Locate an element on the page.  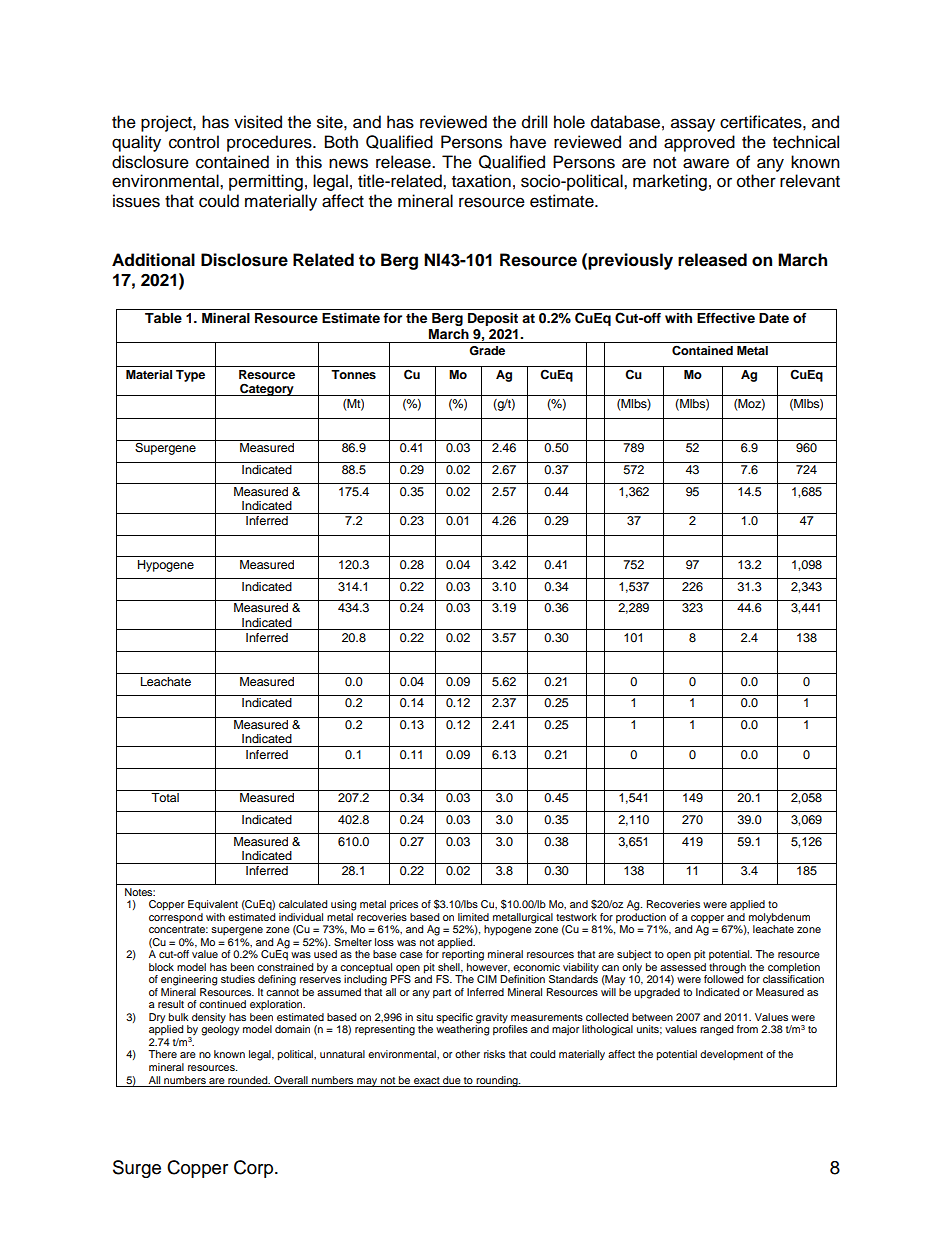
molybdenum is located at coordinates (779, 918).
